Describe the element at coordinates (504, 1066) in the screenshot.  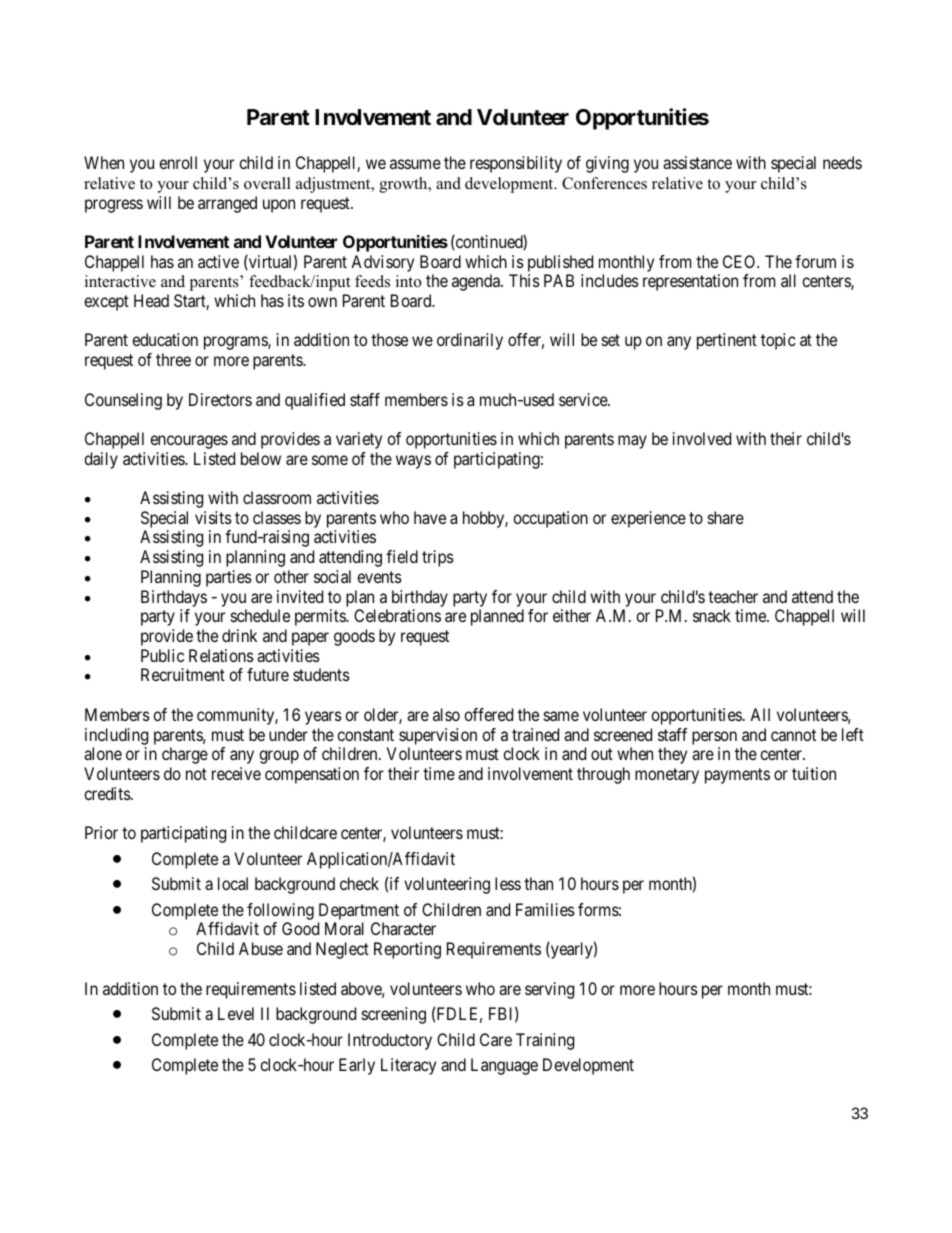
I see `Language` at that location.
